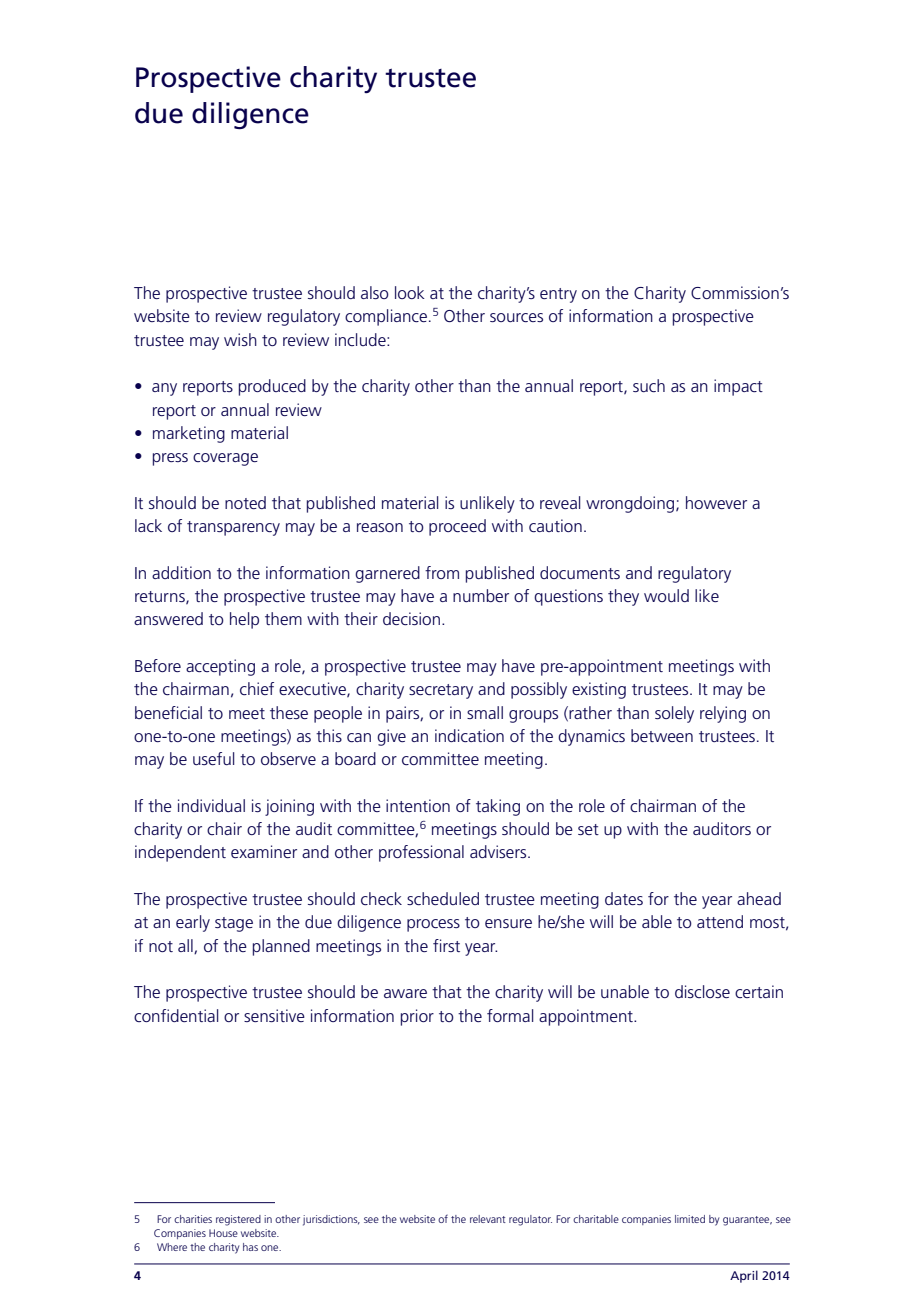 The width and height of the page is (924, 1308). What do you see at coordinates (240, 339) in the page?
I see `wish` at bounding box center [240, 339].
